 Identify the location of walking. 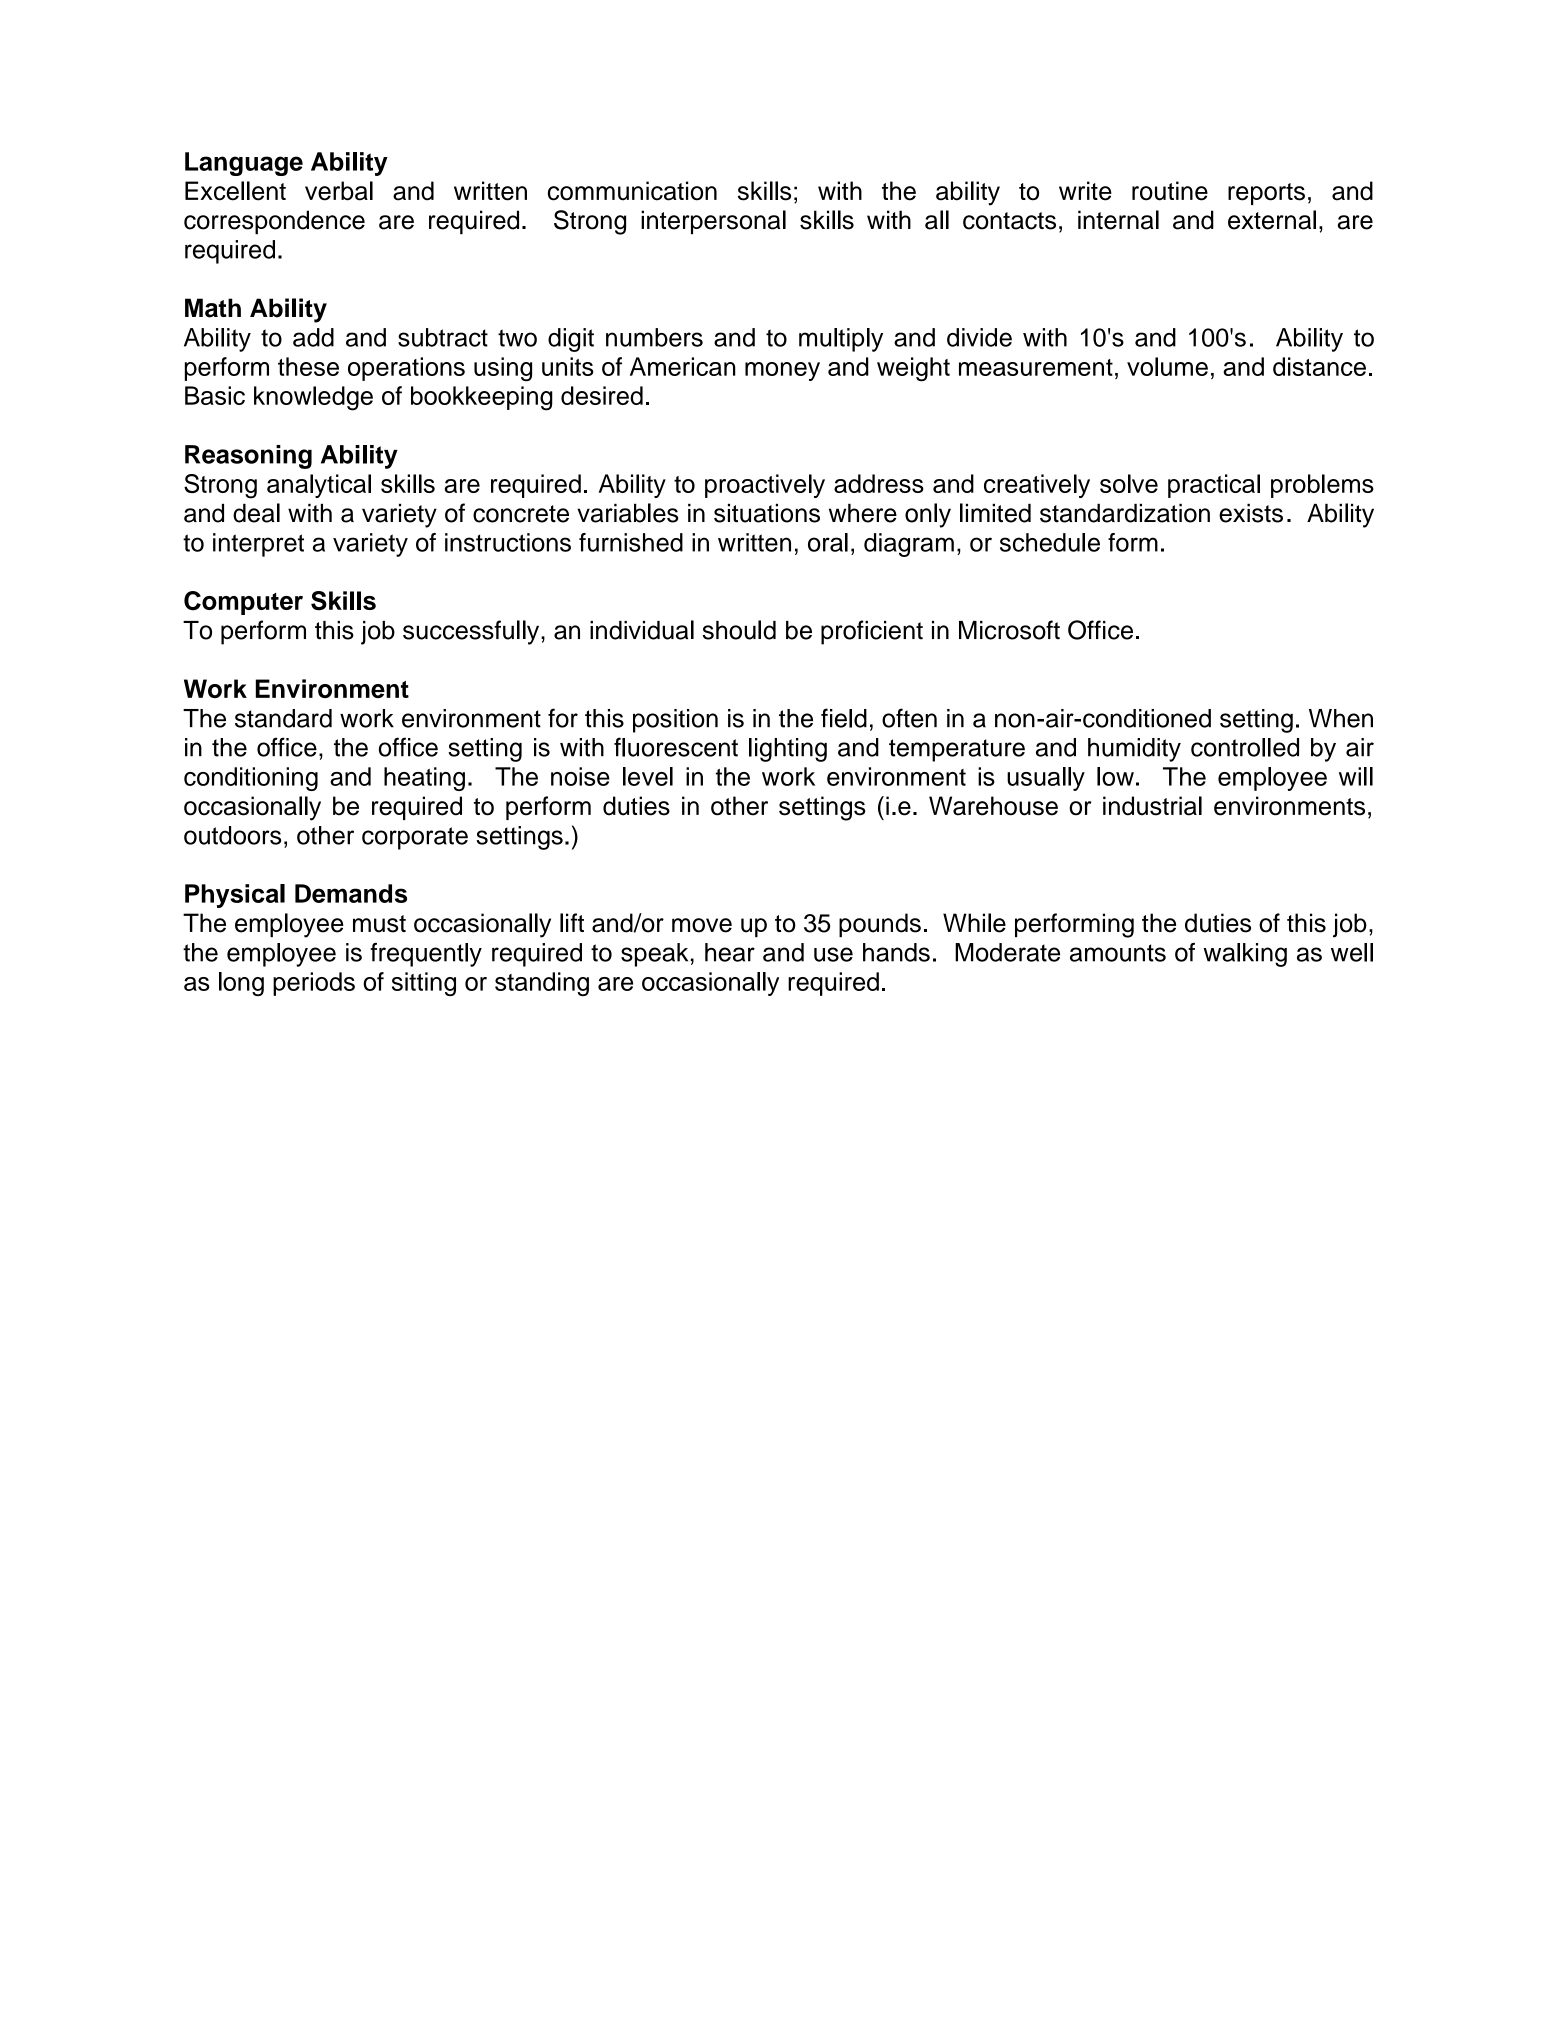
(1245, 955).
